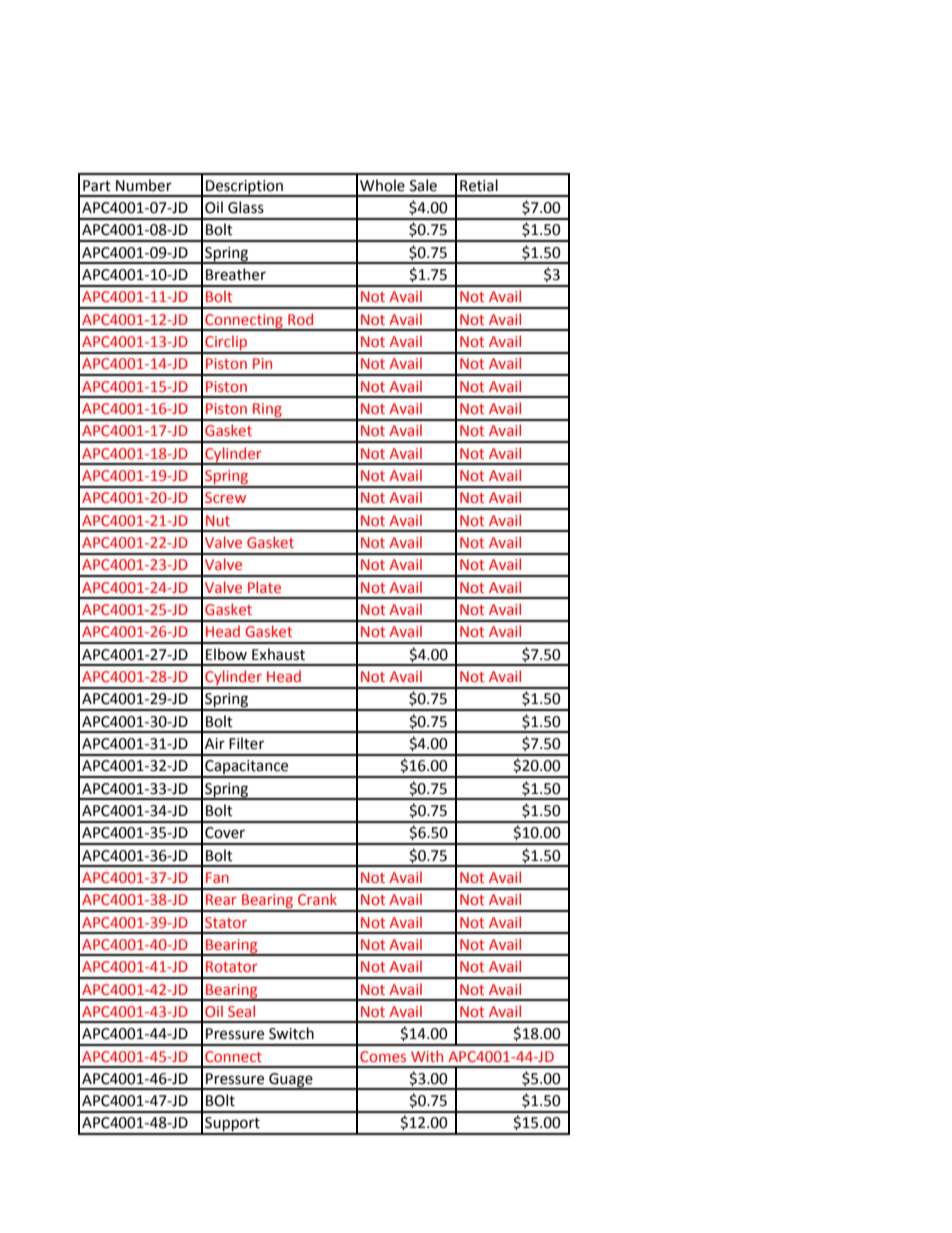 This screenshot has width=952, height=1233. I want to click on Support, so click(232, 1125).
